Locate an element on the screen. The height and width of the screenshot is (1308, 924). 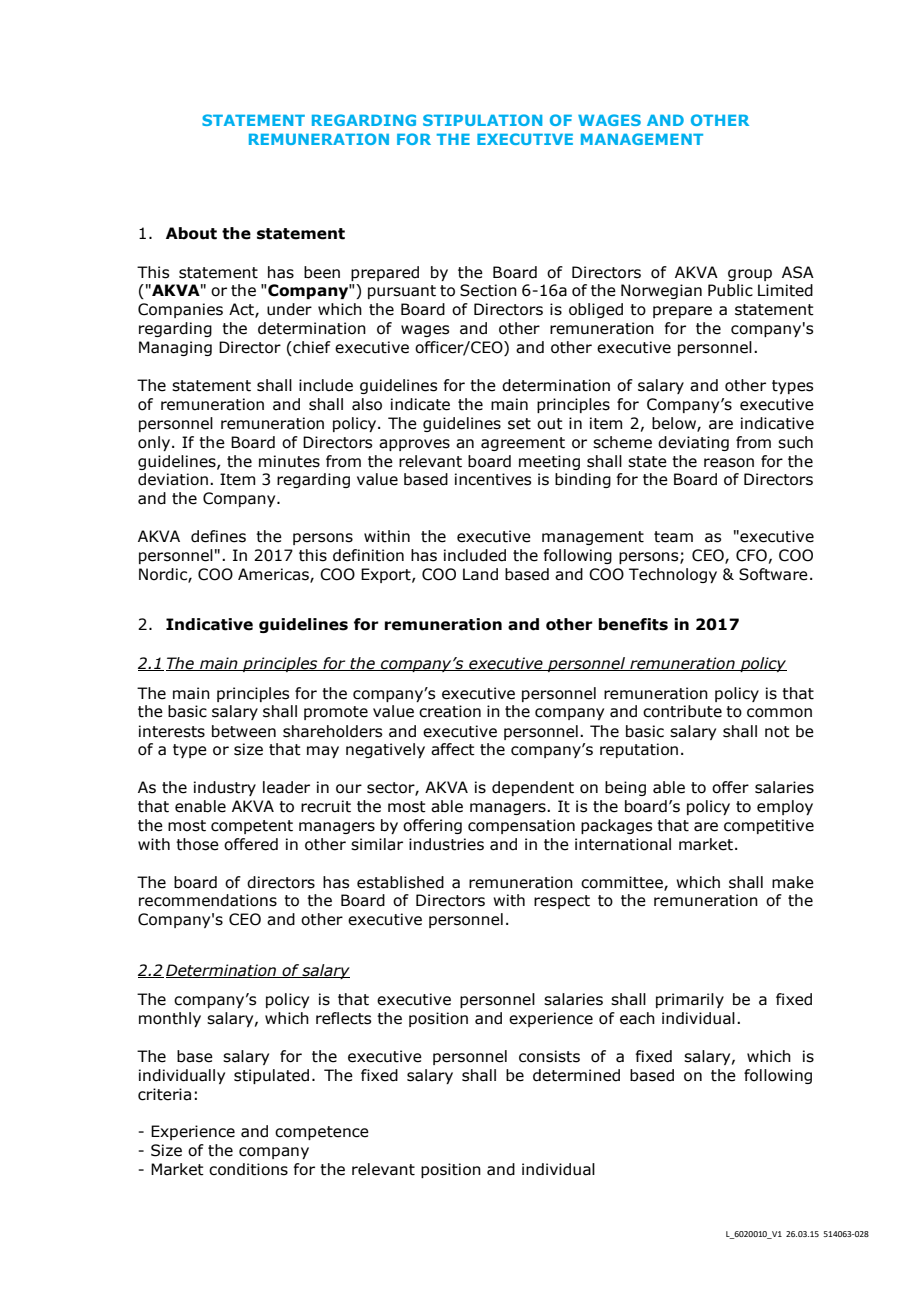
consists is located at coordinates (549, 1056).
